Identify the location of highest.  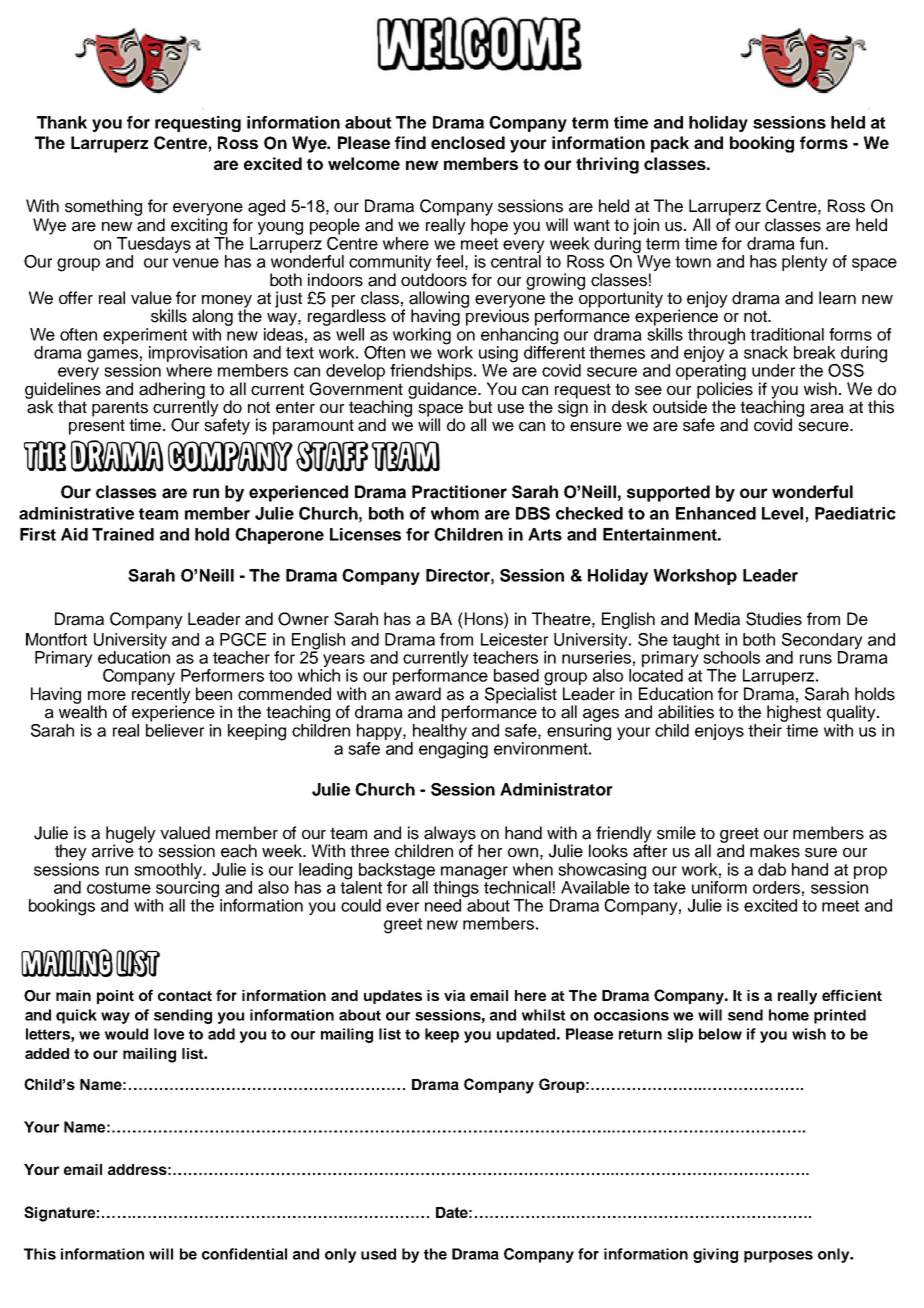
(794, 713).
